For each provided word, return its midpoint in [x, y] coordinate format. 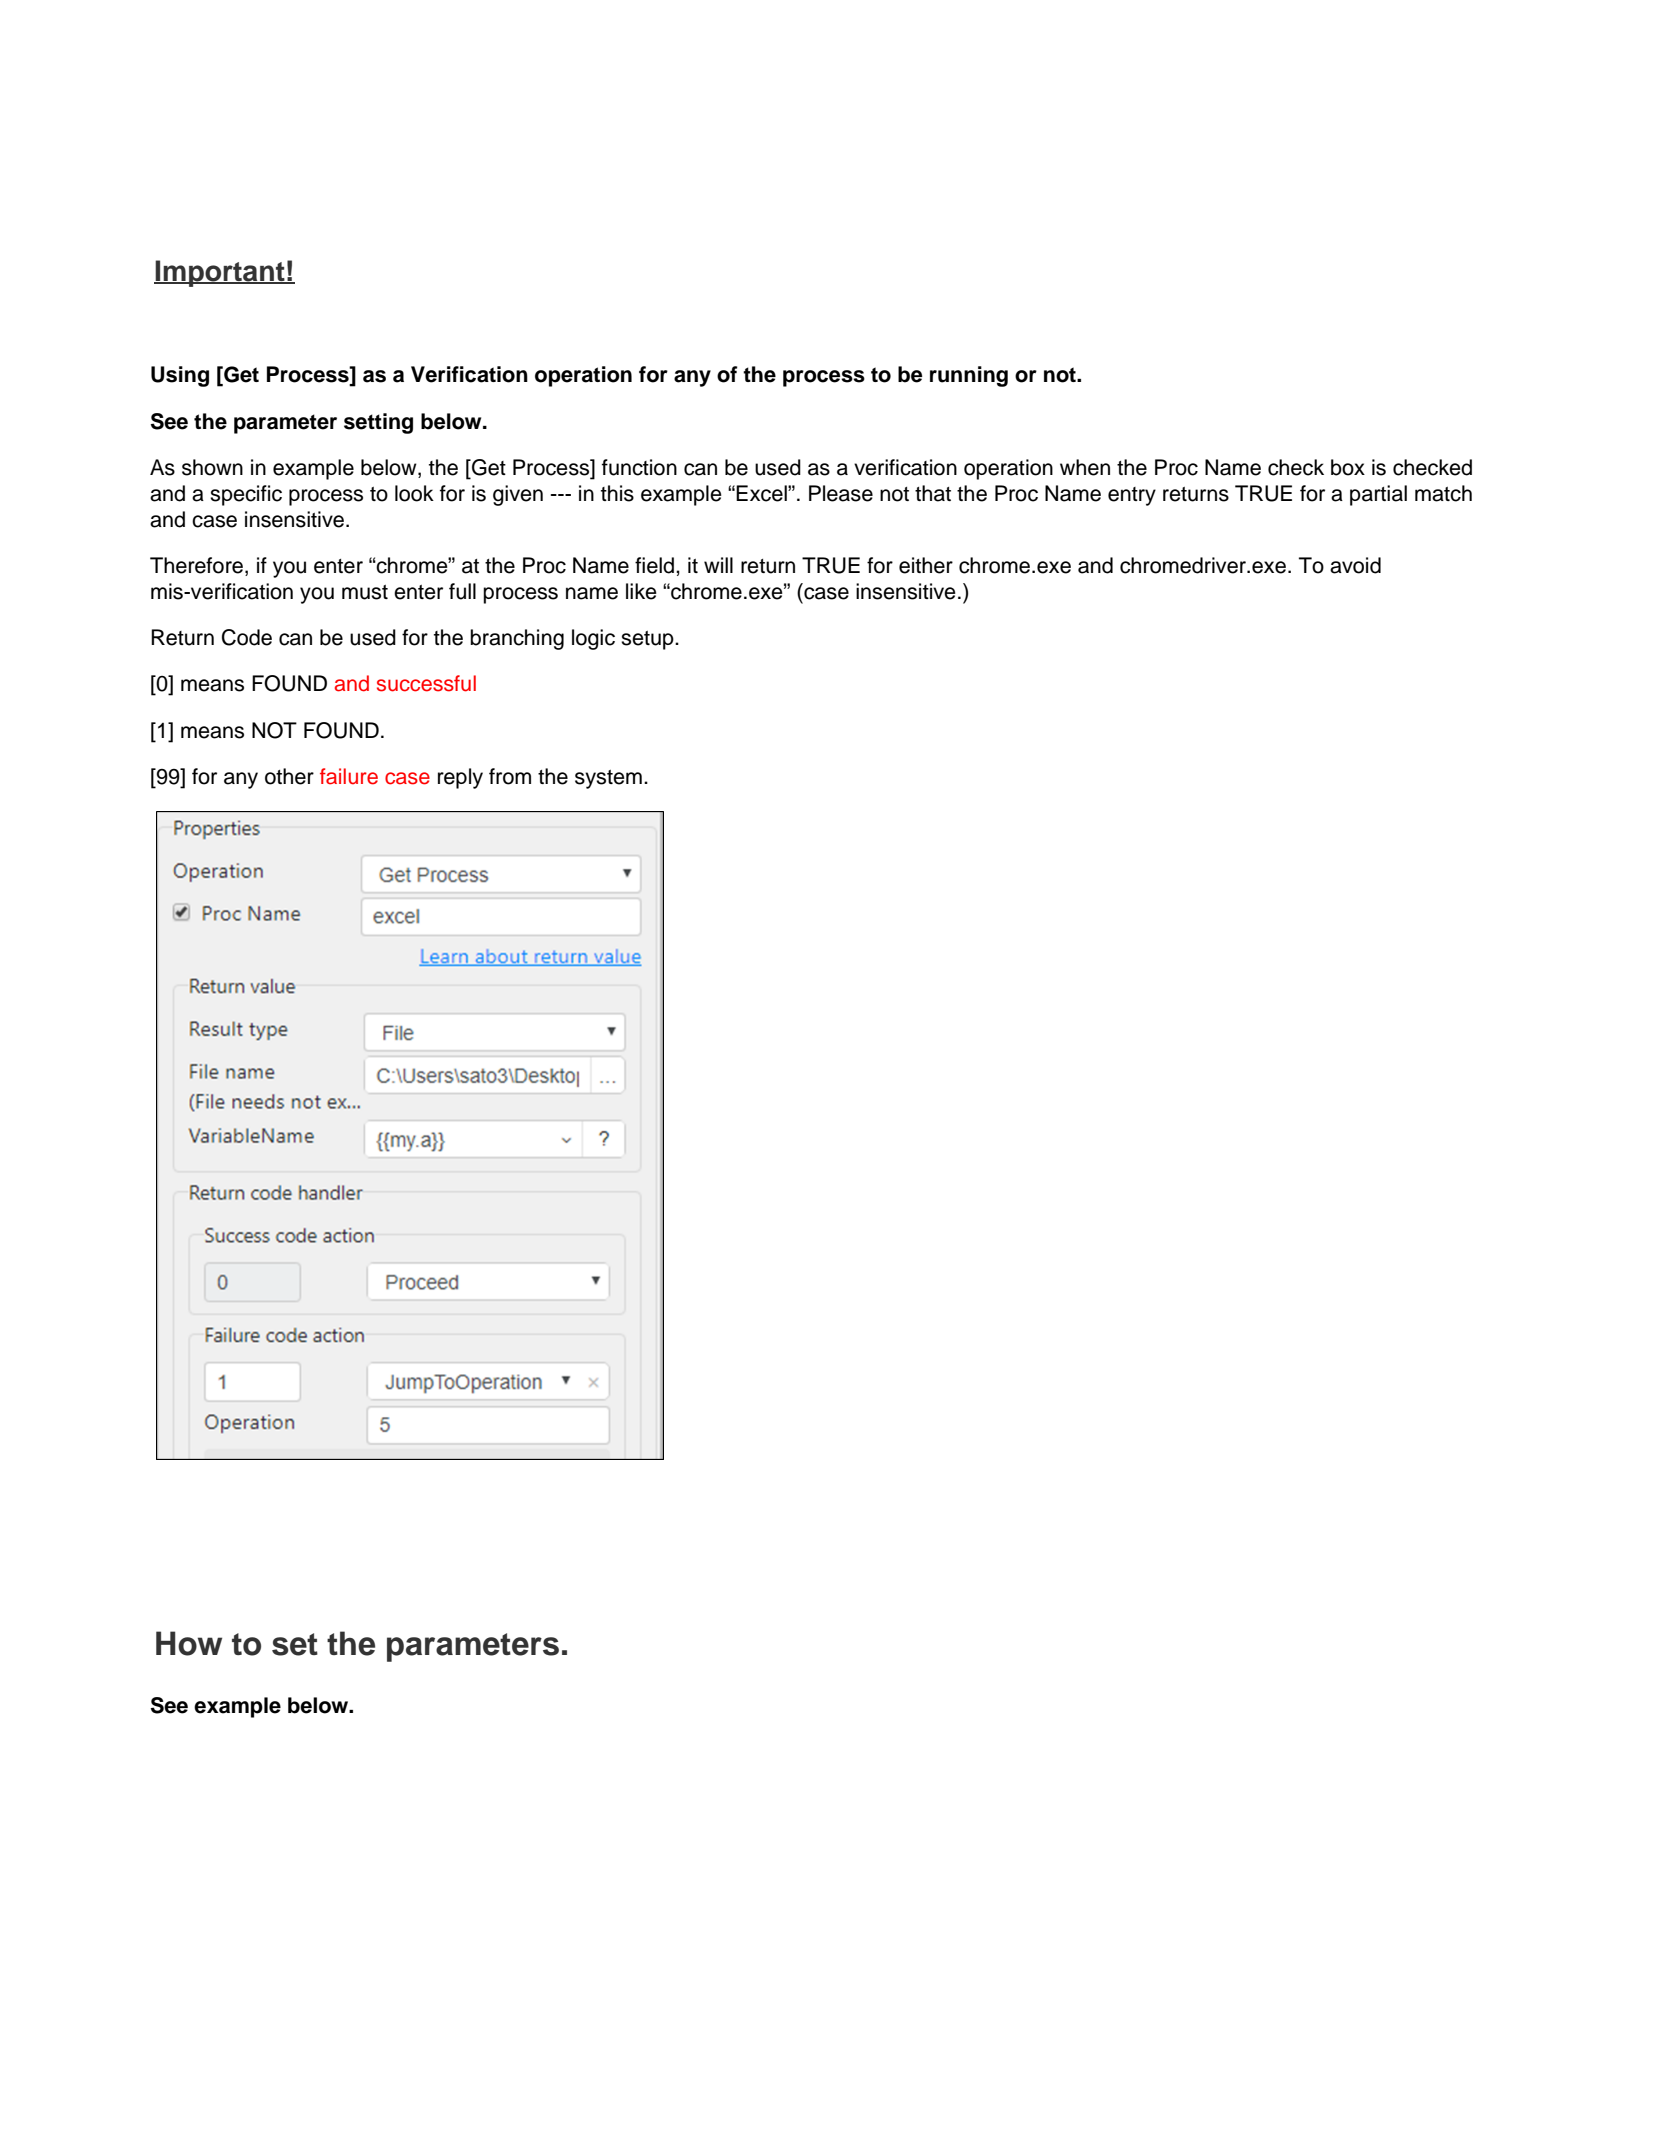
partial [1378, 495]
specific [246, 495]
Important [220, 273]
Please [841, 493]
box [1348, 467]
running [969, 376]
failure [349, 776]
